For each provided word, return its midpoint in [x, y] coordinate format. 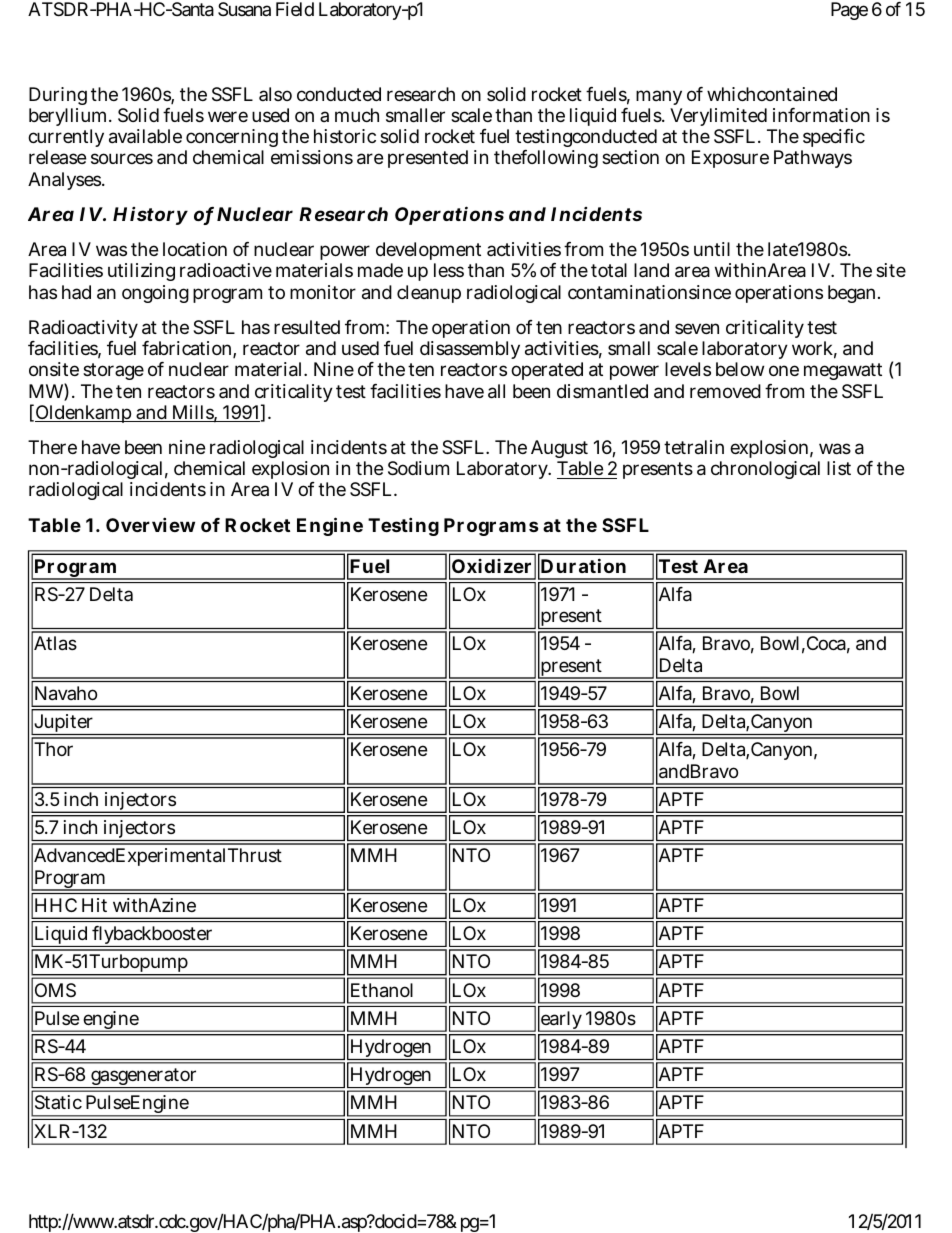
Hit [94, 905]
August [561, 451]
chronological [765, 470]
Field [295, 9]
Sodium [418, 468]
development [428, 253]
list [839, 468]
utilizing [141, 272]
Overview [150, 524]
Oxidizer [491, 566]
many [659, 97]
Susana [244, 9]
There [52, 447]
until [712, 249]
